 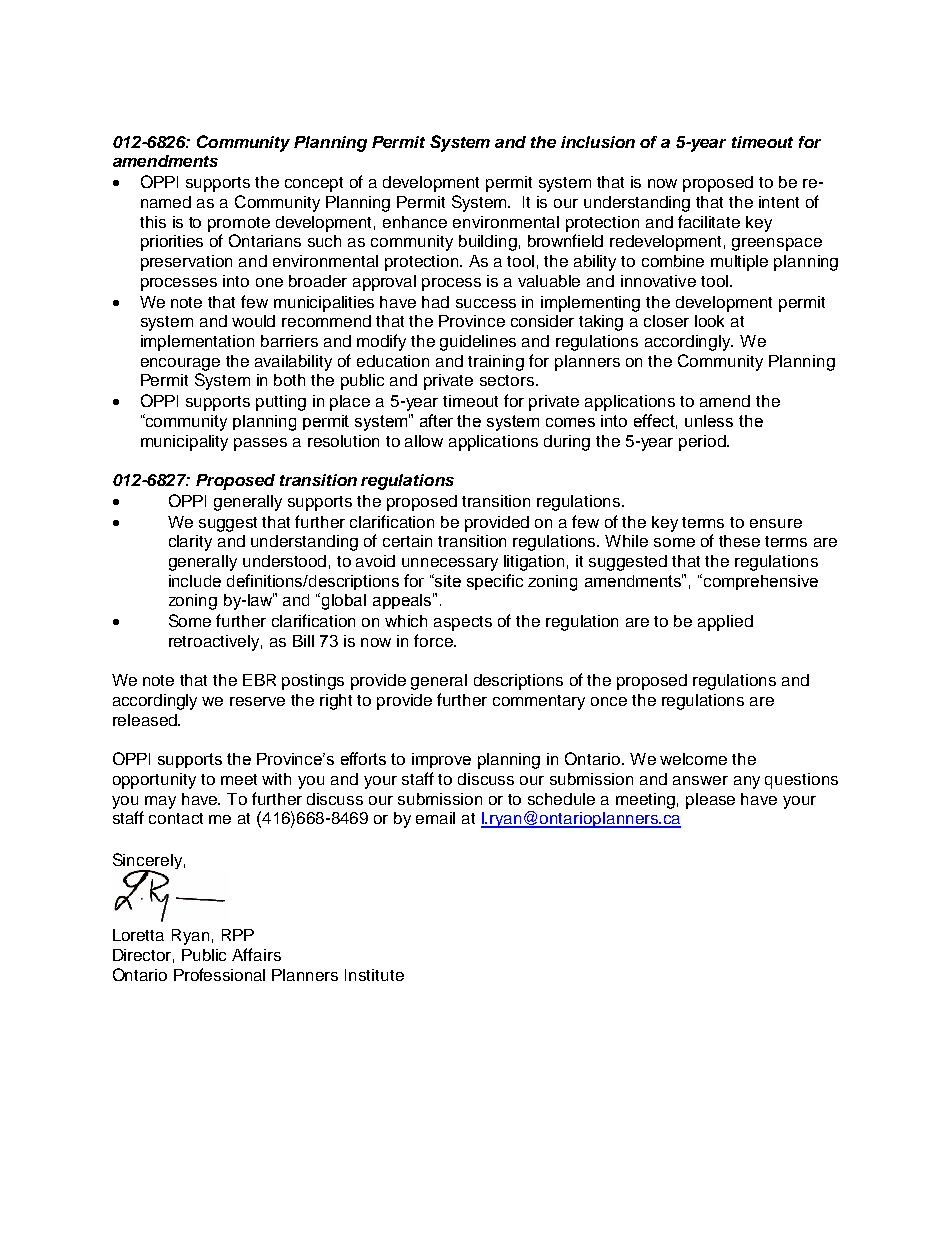 I want to click on promote, so click(x=239, y=224).
